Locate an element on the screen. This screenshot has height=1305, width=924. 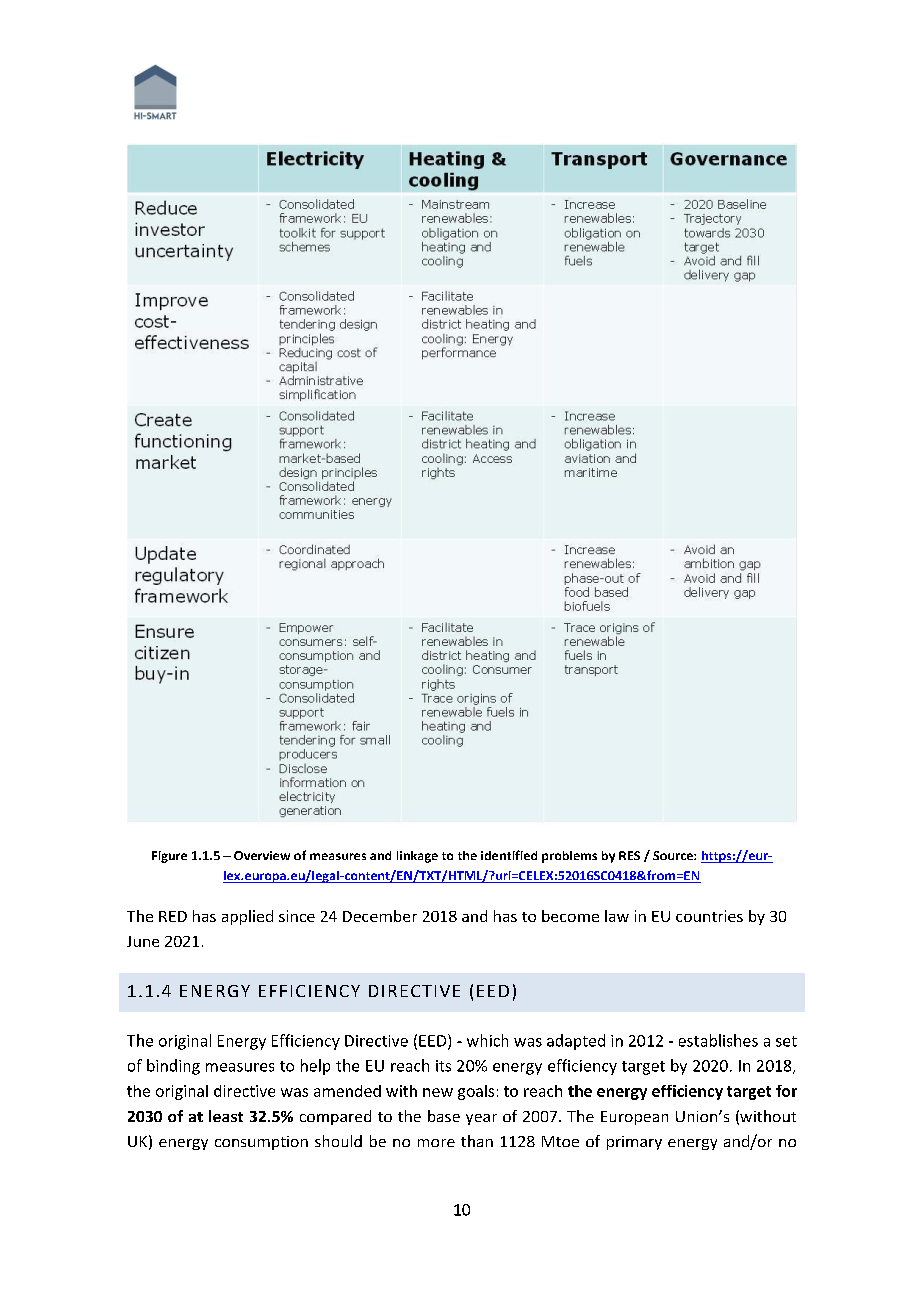
binding is located at coordinates (173, 1067).
